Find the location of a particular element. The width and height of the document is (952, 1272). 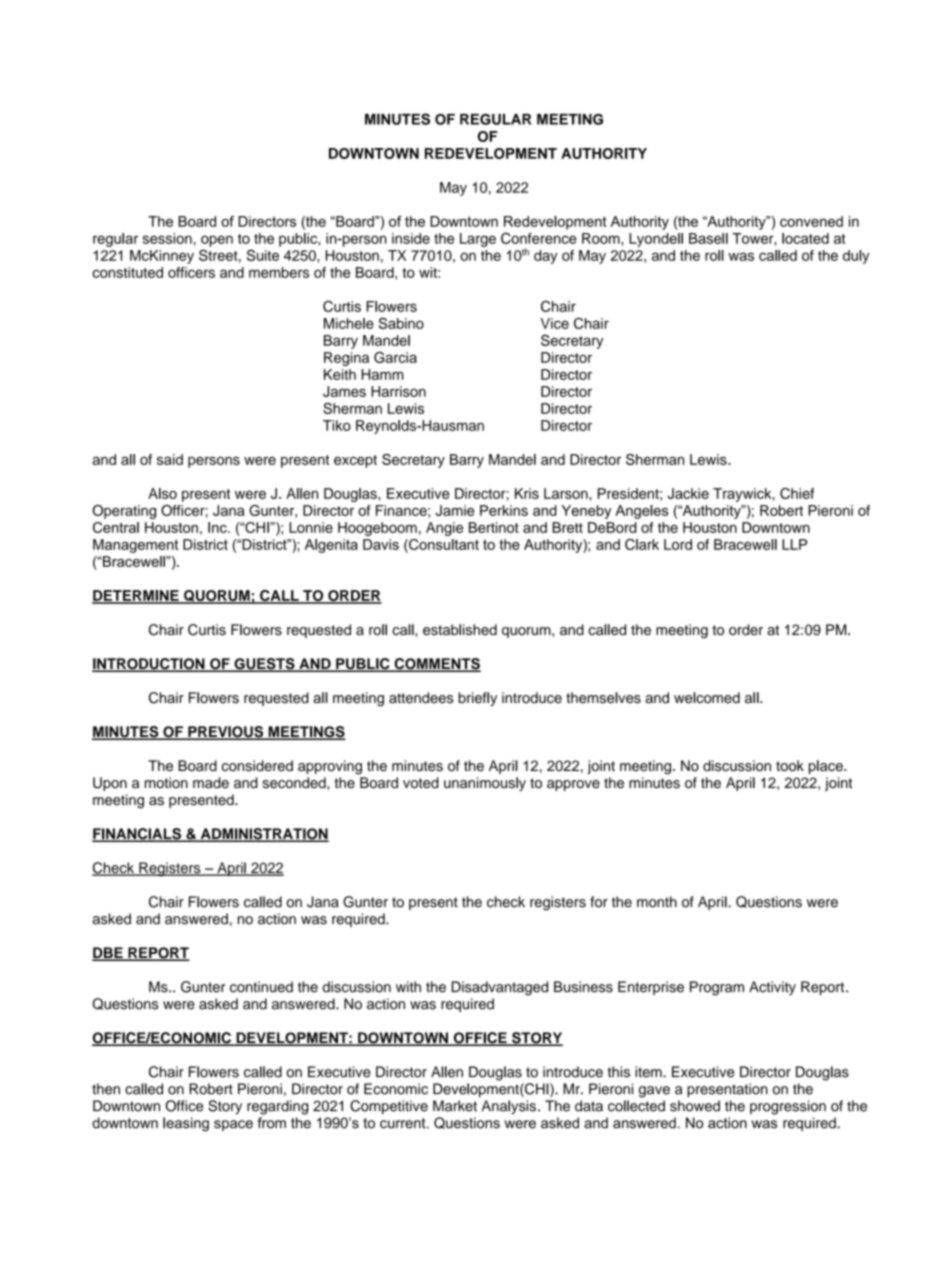

welcomed is located at coordinates (707, 698).
